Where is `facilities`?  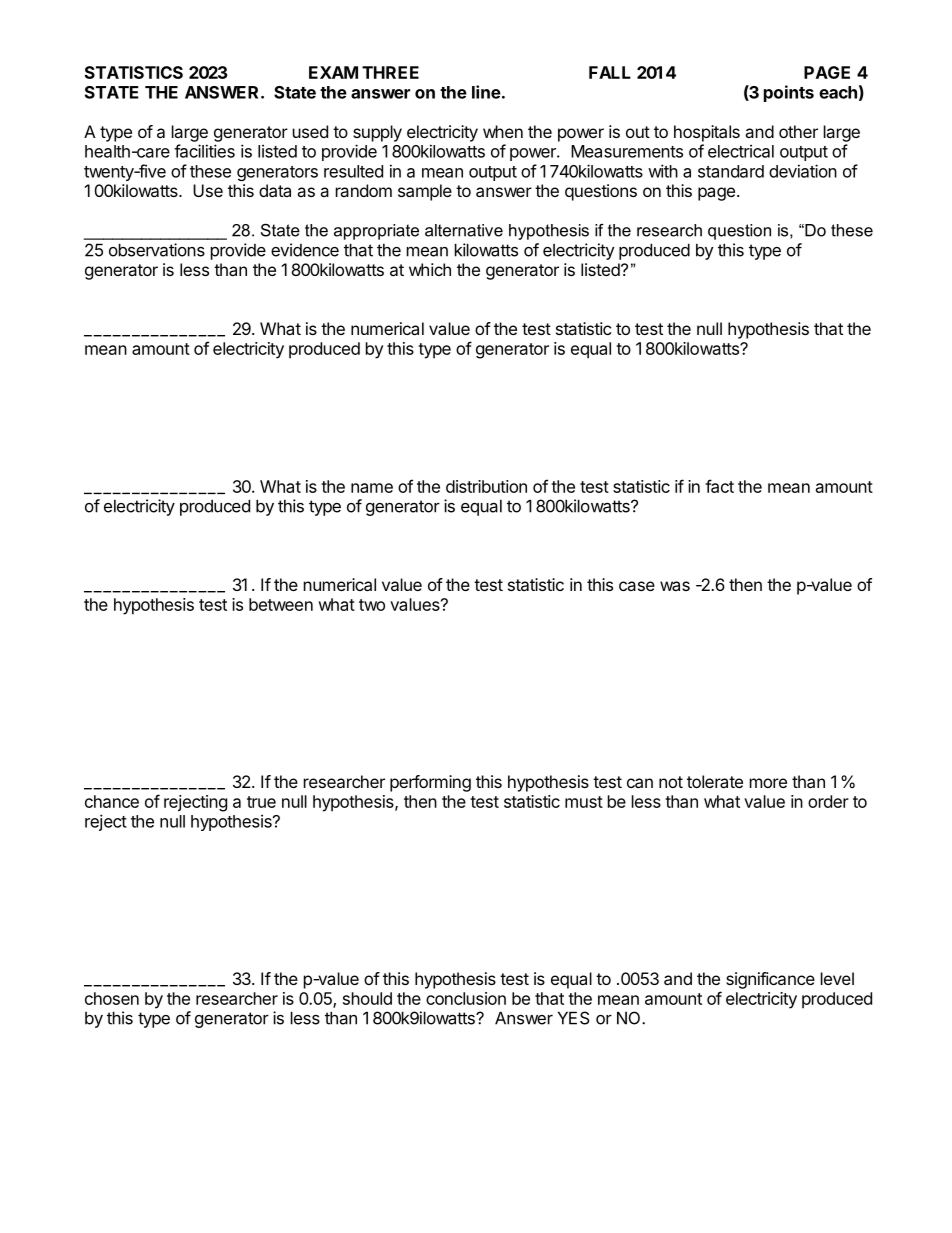
facilities is located at coordinates (204, 151).
